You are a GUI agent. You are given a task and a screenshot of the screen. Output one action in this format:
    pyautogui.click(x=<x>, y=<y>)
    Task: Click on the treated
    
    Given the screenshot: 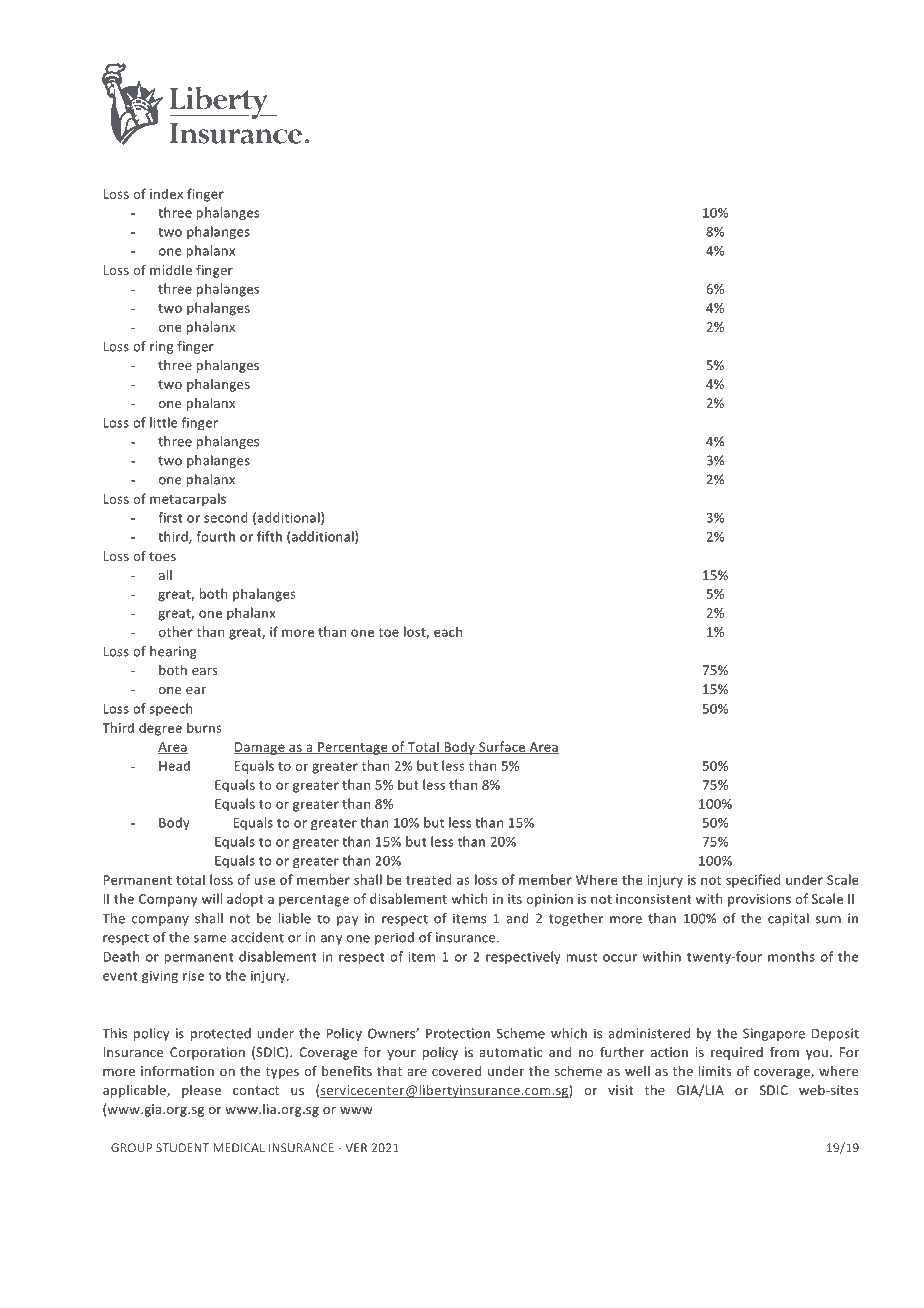 What is the action you would take?
    pyautogui.click(x=429, y=879)
